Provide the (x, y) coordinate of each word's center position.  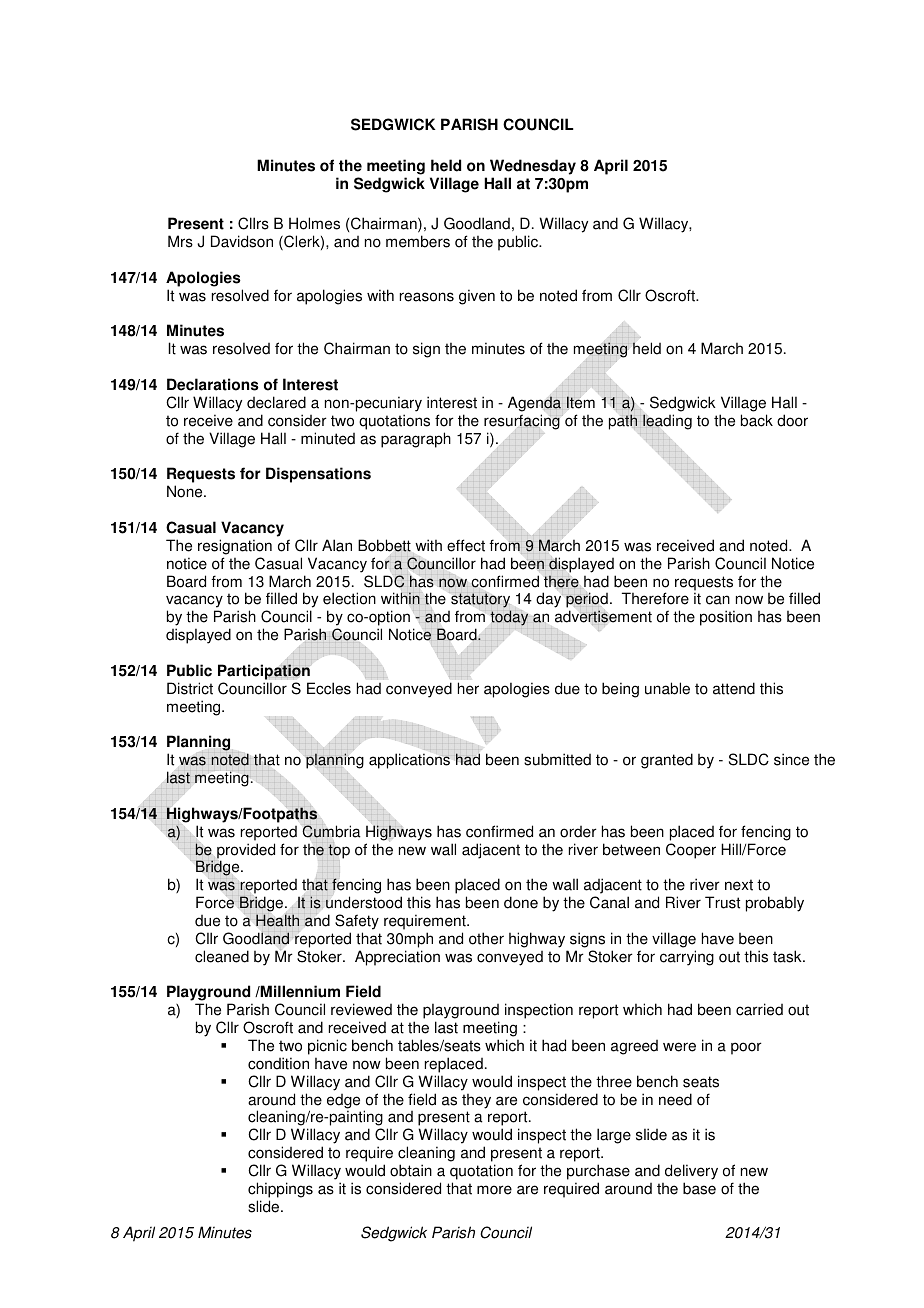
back (757, 420)
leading (667, 422)
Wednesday (533, 167)
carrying (687, 958)
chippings (280, 1190)
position (726, 618)
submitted (557, 759)
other (486, 938)
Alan (337, 545)
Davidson (242, 241)
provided (246, 852)
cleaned (222, 956)
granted (667, 761)
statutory (481, 602)
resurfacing (522, 422)
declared (276, 402)
